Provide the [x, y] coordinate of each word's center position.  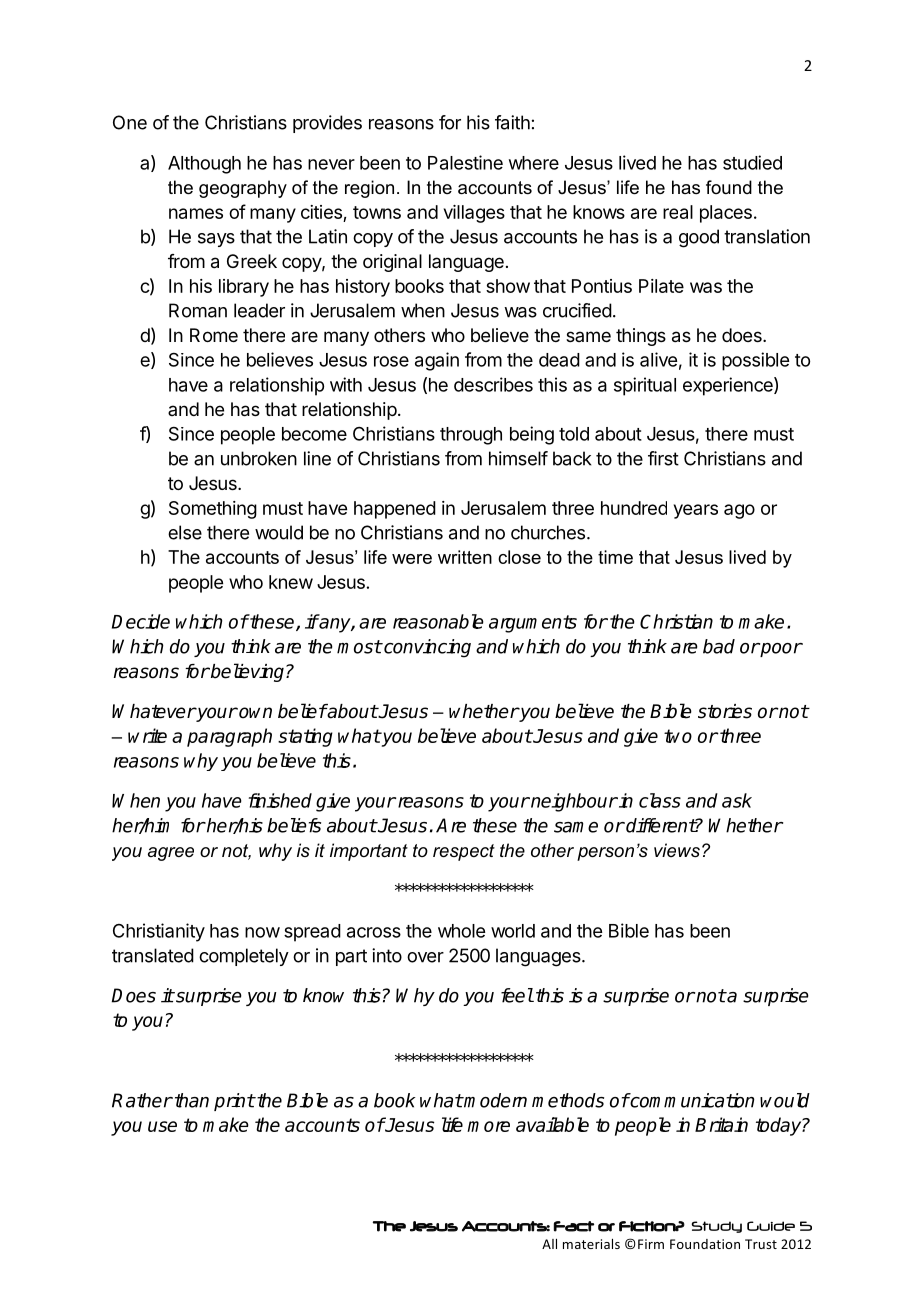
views [677, 850]
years [696, 511]
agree [171, 854]
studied [752, 162]
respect [464, 852]
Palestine [465, 162]
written [465, 557]
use [162, 1126]
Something [213, 510]
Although [204, 165]
